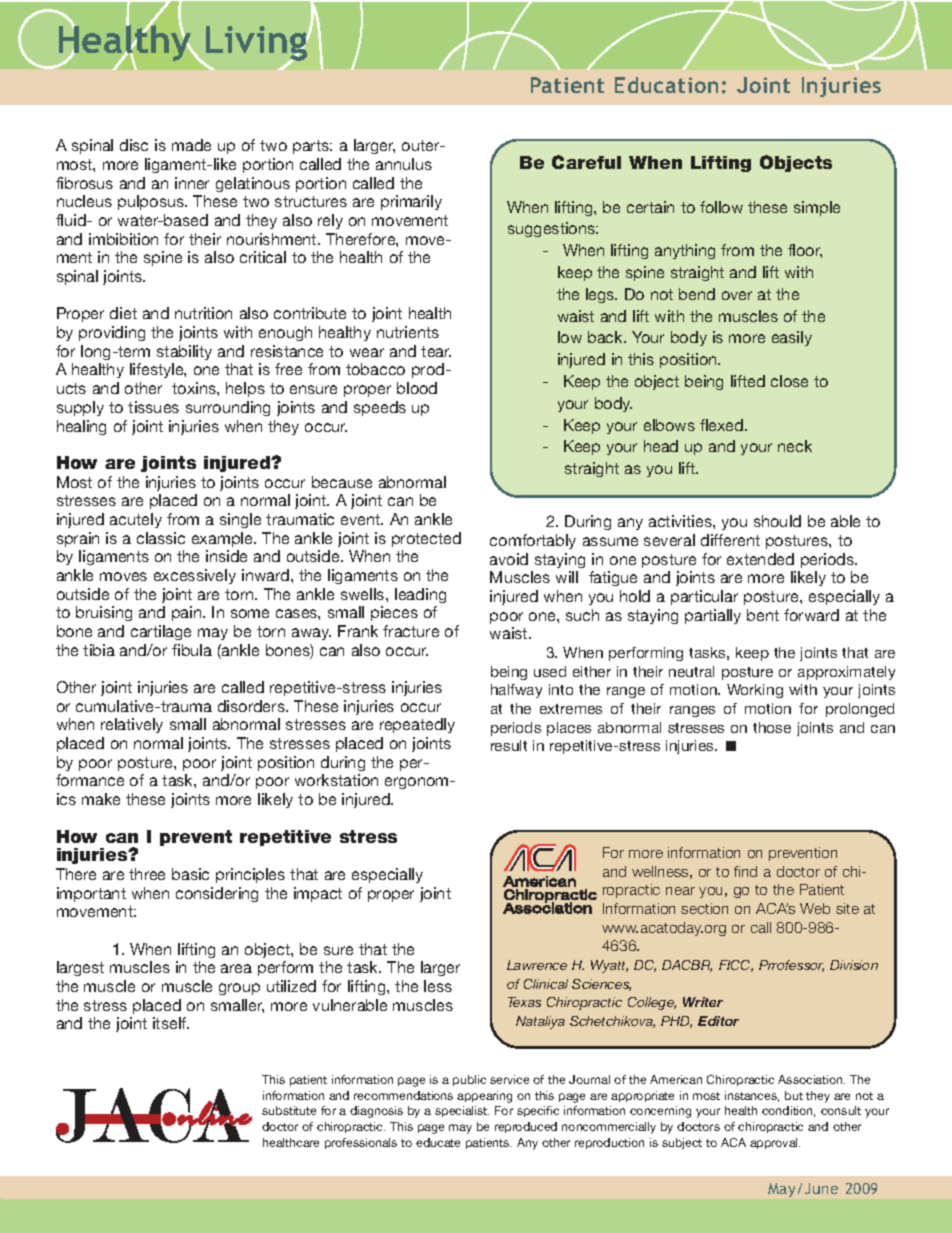  I want to click on impact, so click(318, 894).
